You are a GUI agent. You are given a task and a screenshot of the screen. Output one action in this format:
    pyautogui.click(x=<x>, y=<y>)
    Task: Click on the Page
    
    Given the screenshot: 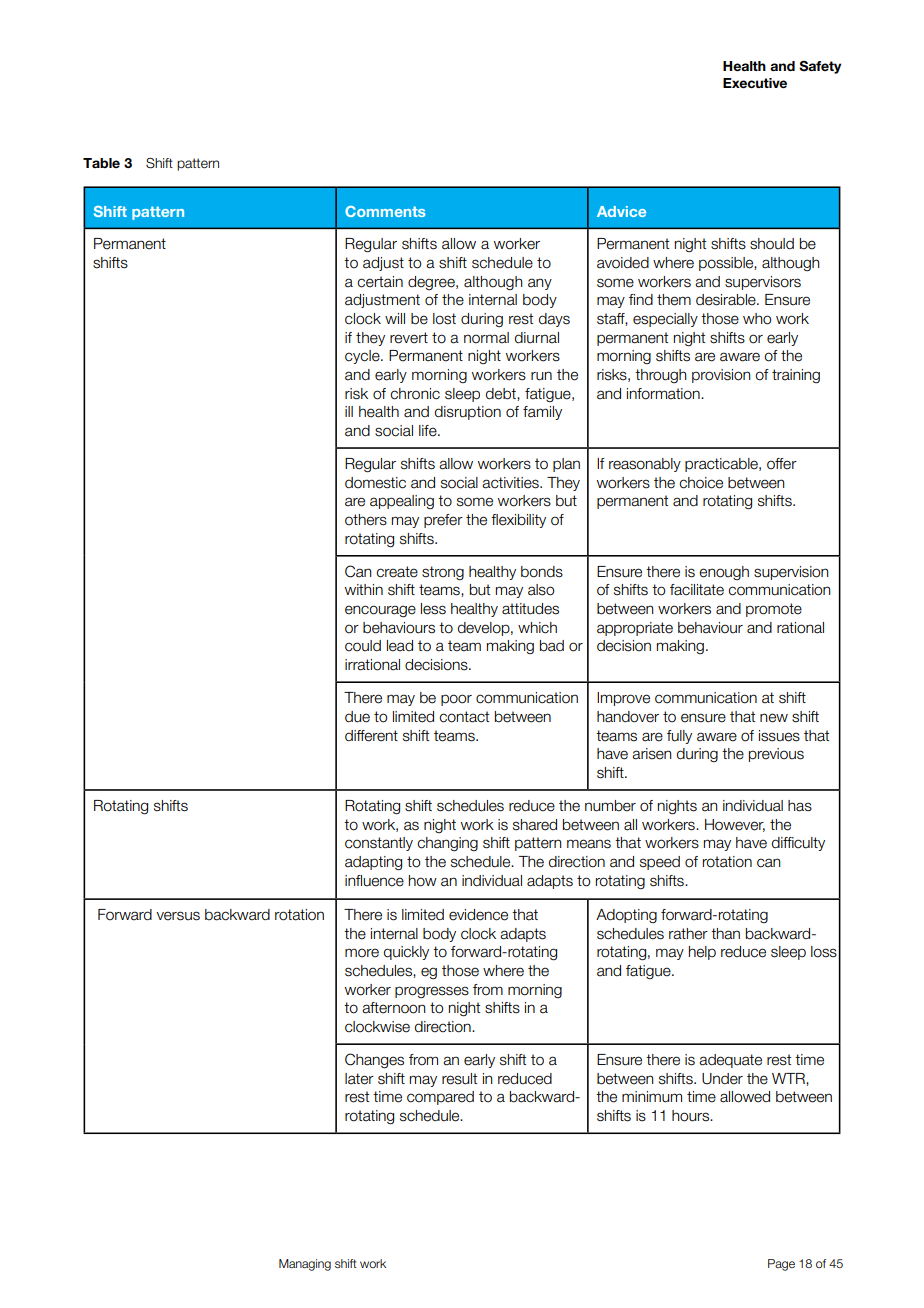 What is the action you would take?
    pyautogui.click(x=781, y=1265)
